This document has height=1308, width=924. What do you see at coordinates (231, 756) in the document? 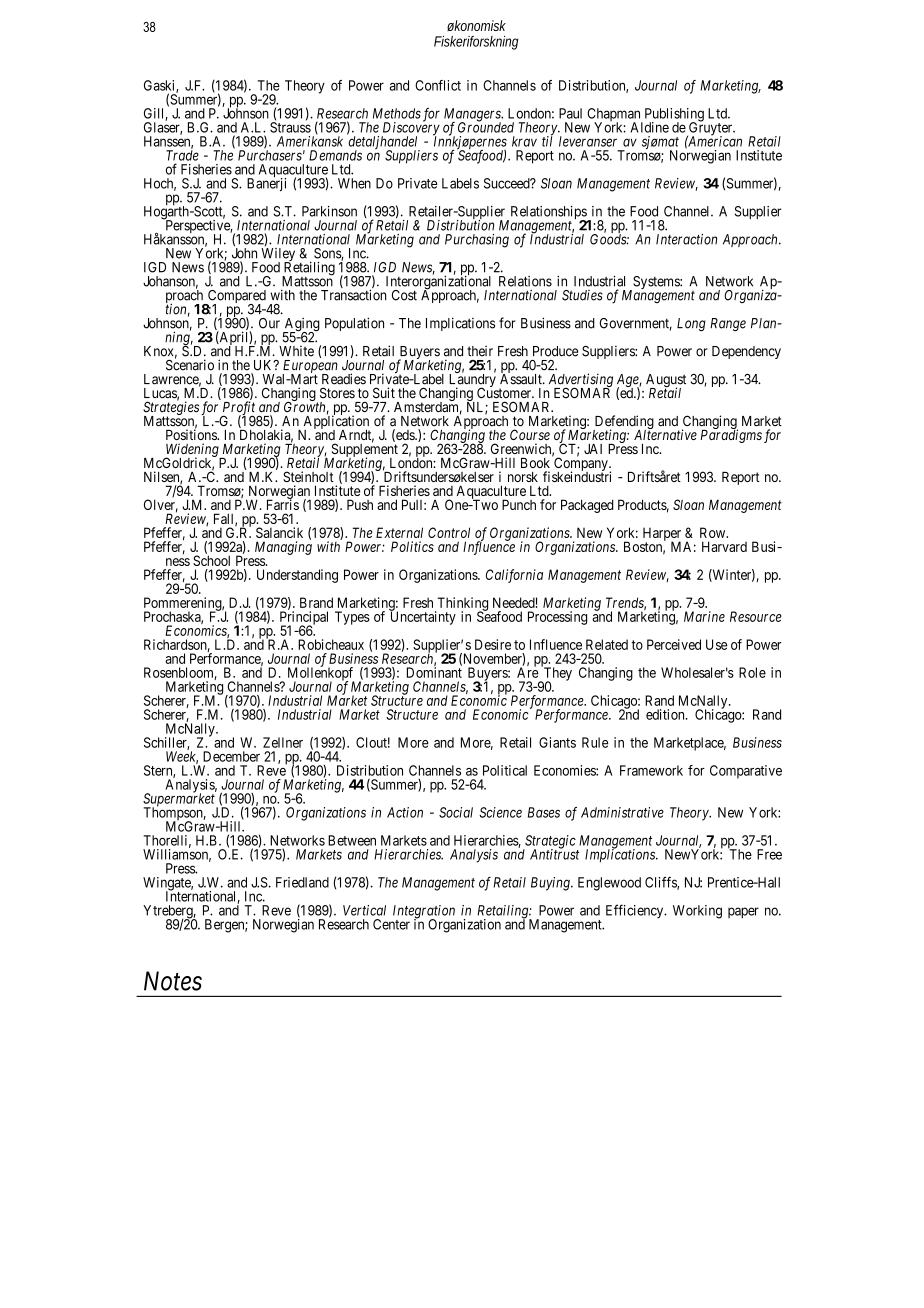
I see `December` at bounding box center [231, 756].
